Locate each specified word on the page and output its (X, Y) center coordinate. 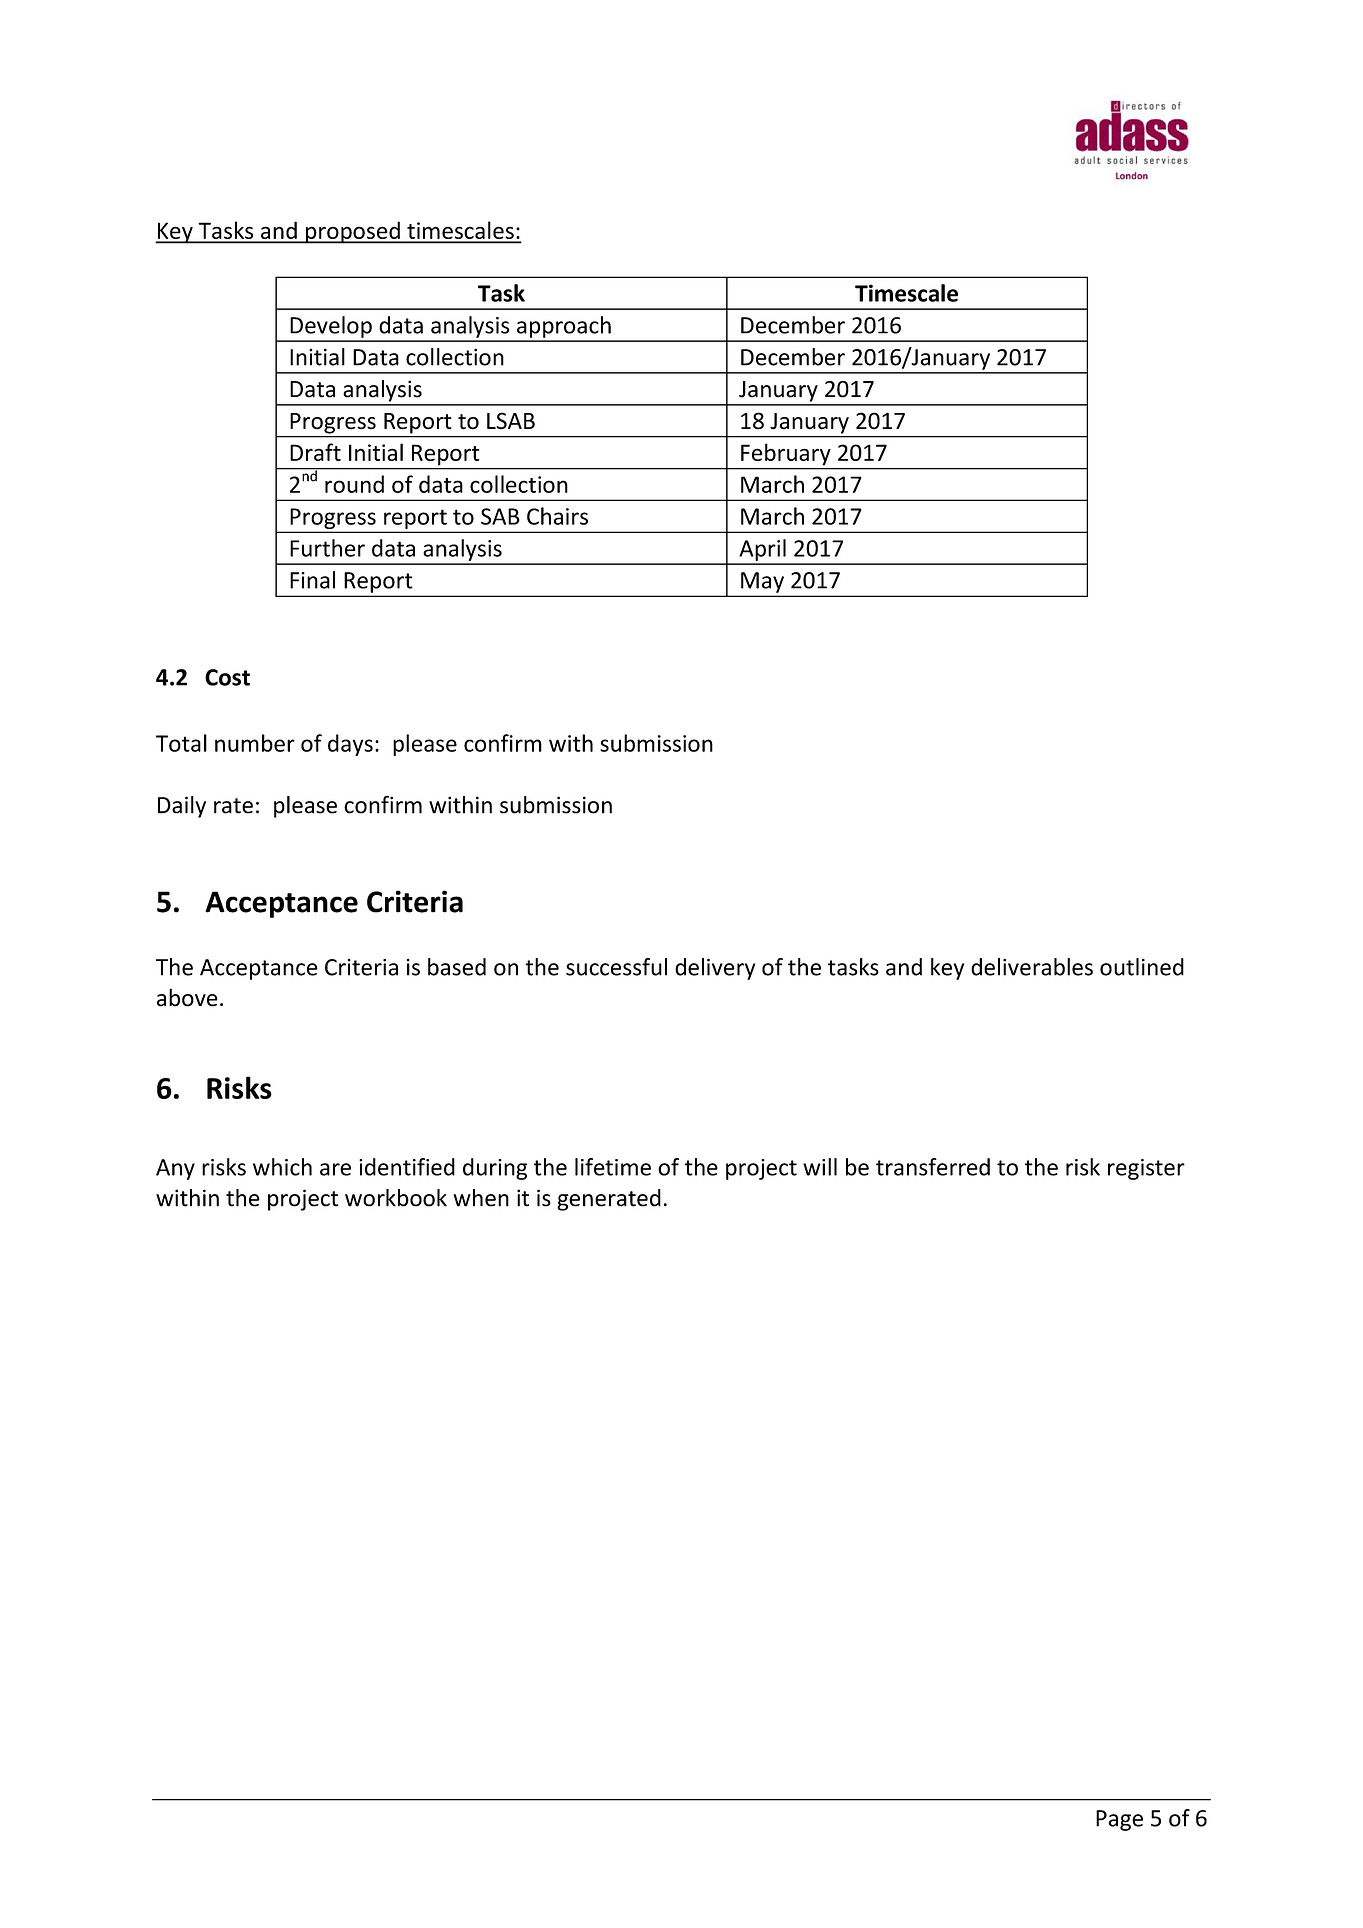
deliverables (1032, 967)
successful (616, 967)
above (187, 997)
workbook (396, 1198)
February (786, 454)
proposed (353, 232)
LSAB (511, 421)
